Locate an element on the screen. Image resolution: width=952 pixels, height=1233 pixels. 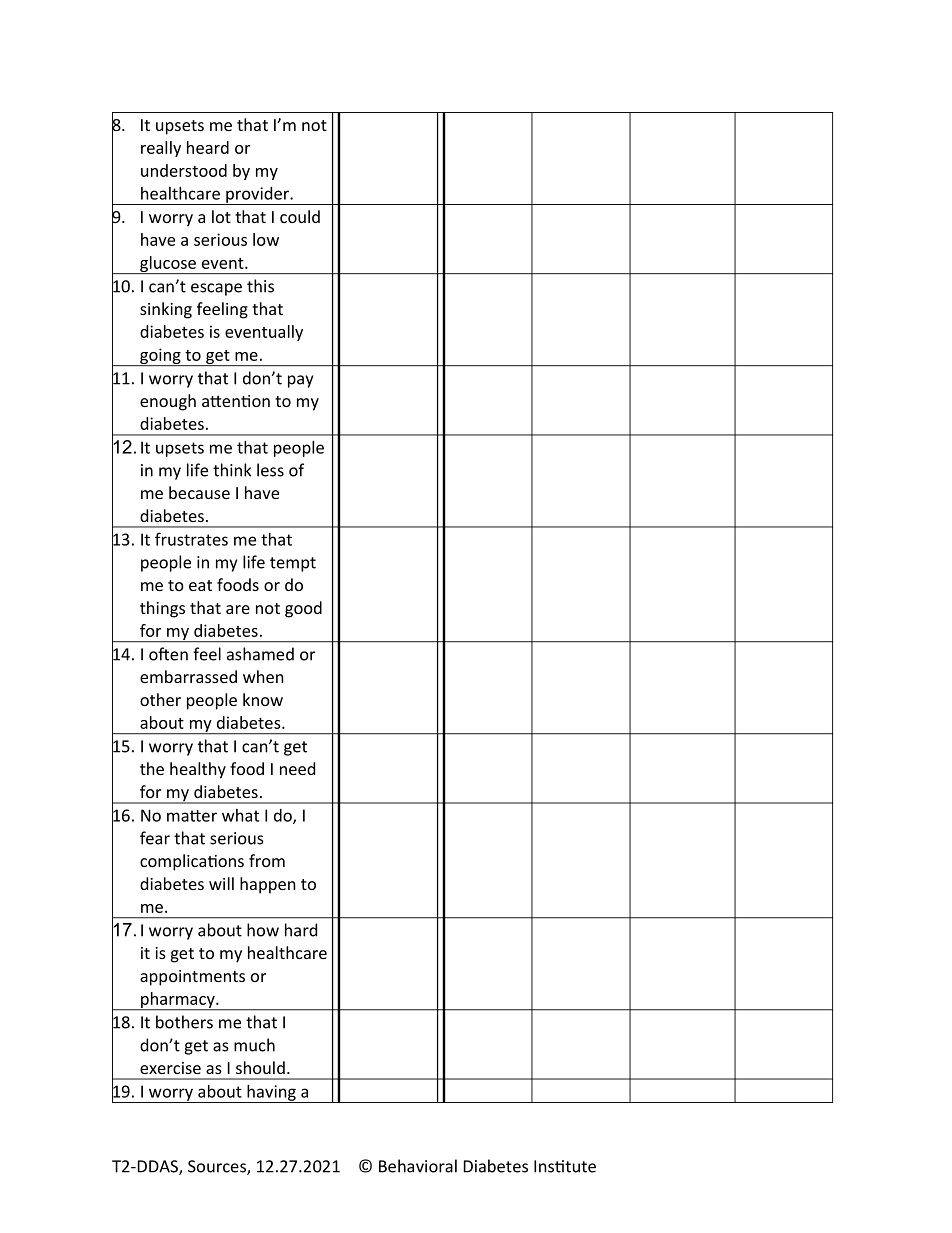
healthy is located at coordinates (198, 770).
